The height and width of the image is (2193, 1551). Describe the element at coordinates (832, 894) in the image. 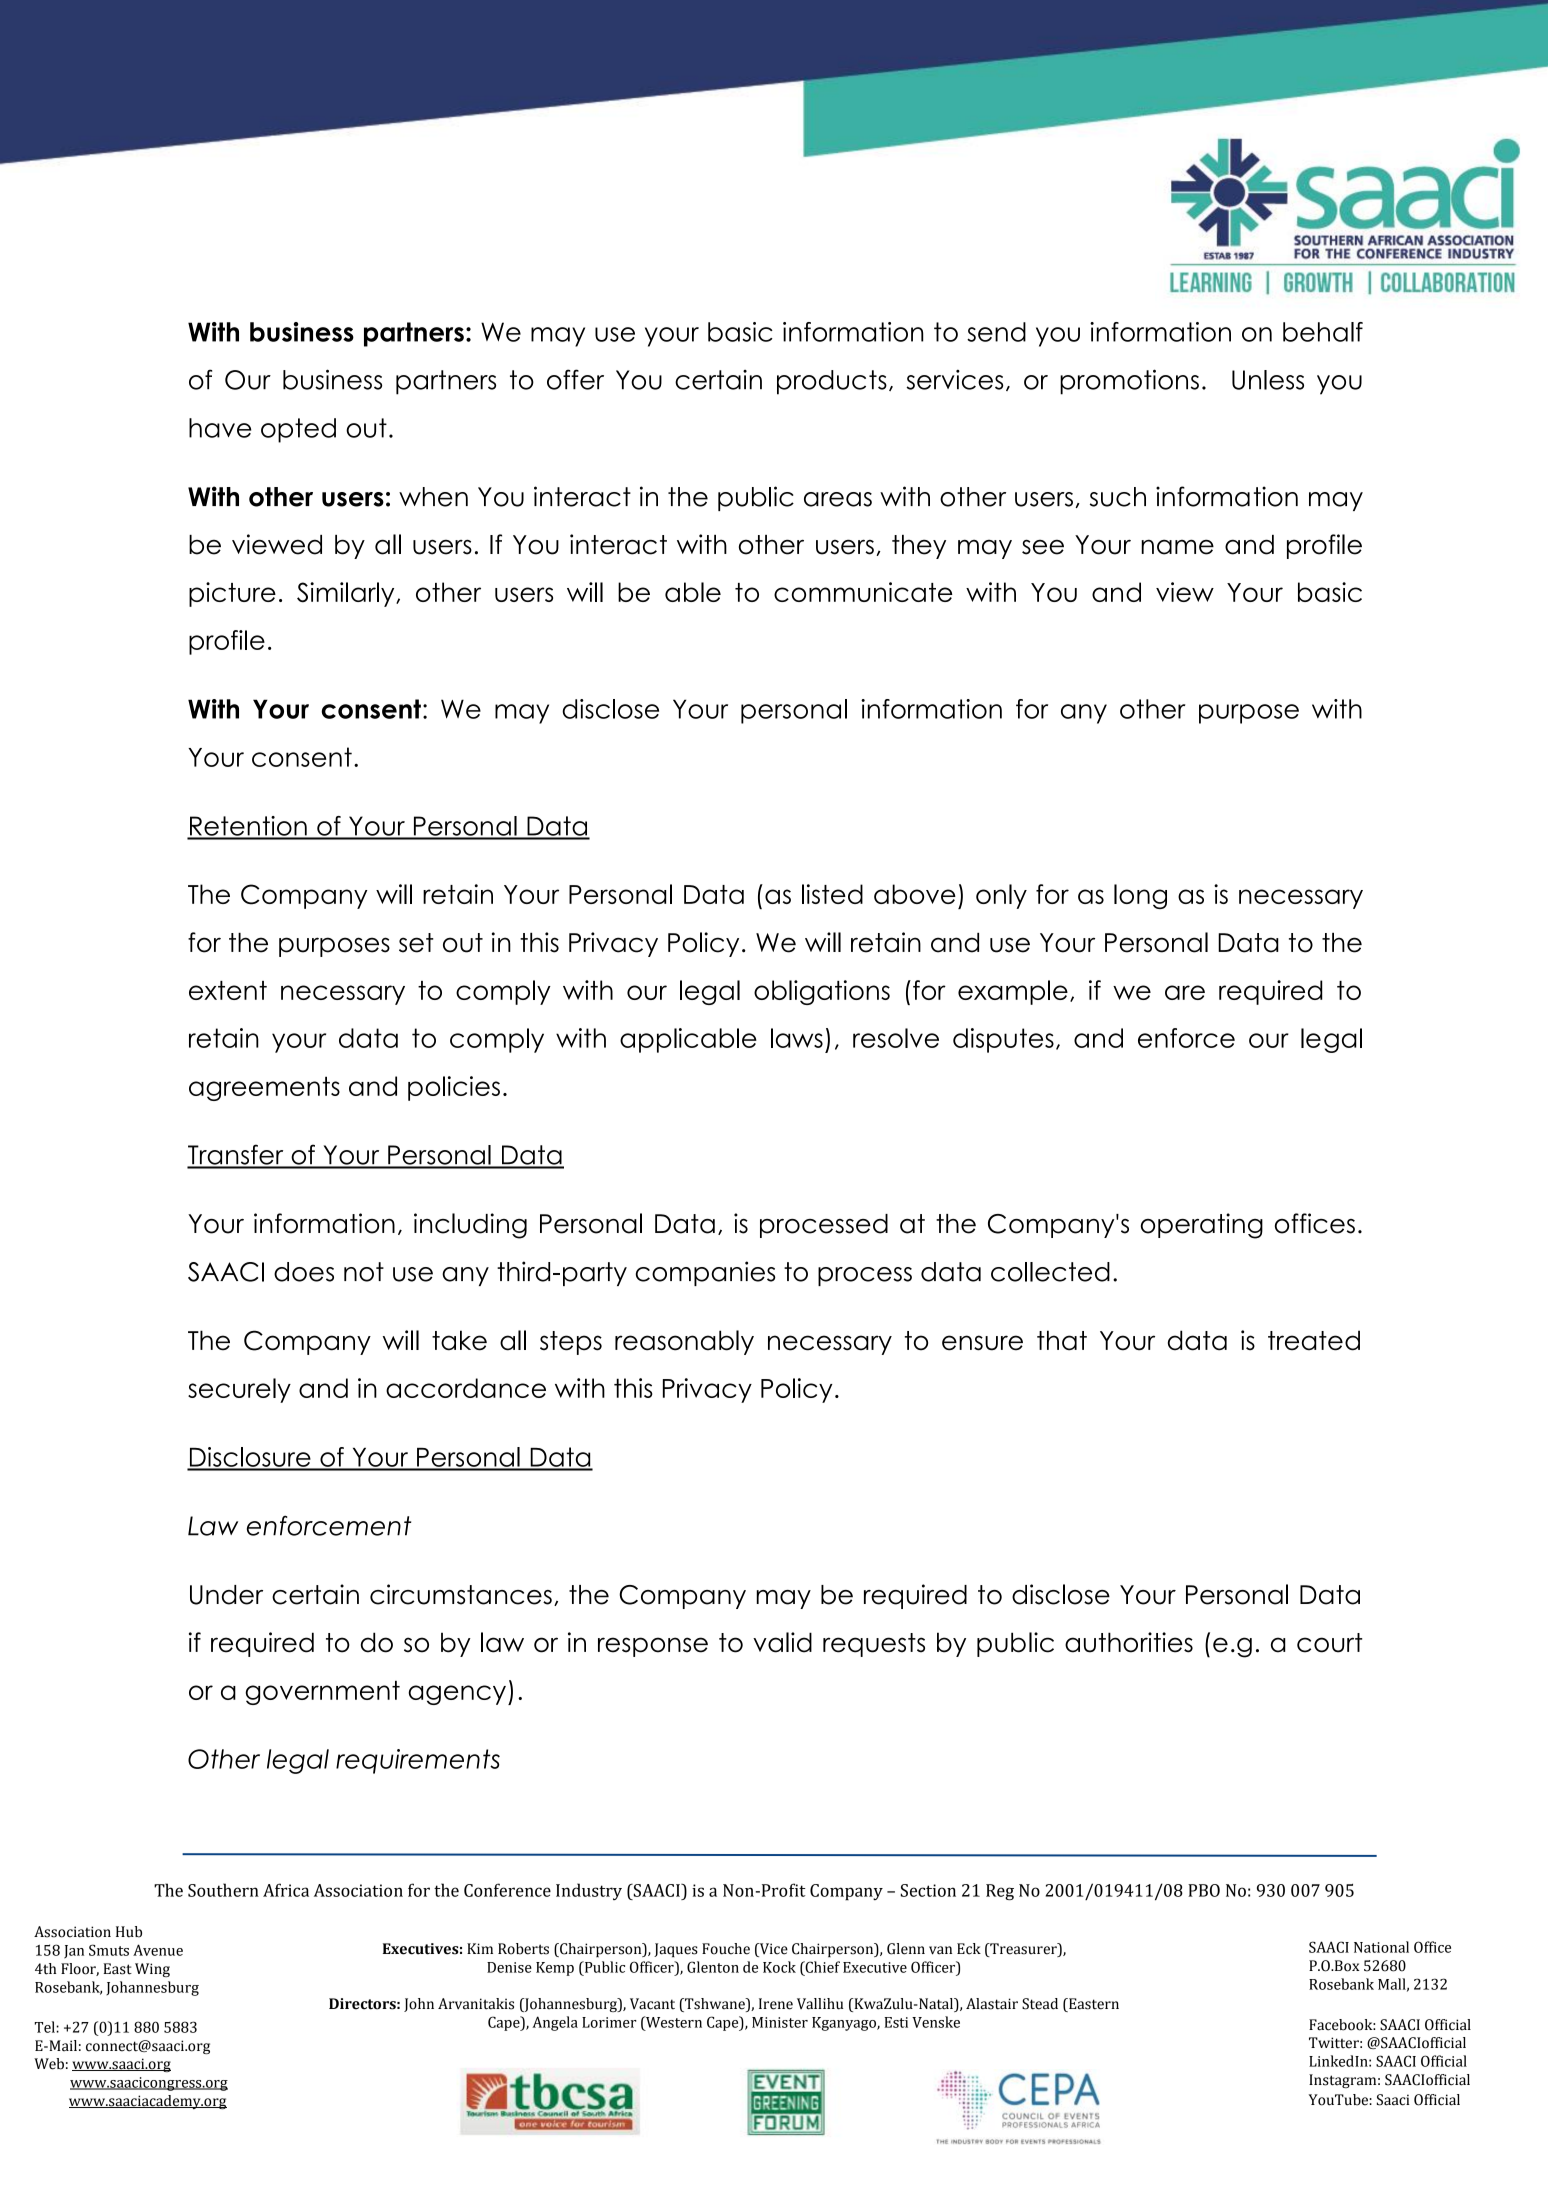

I see `listed` at that location.
